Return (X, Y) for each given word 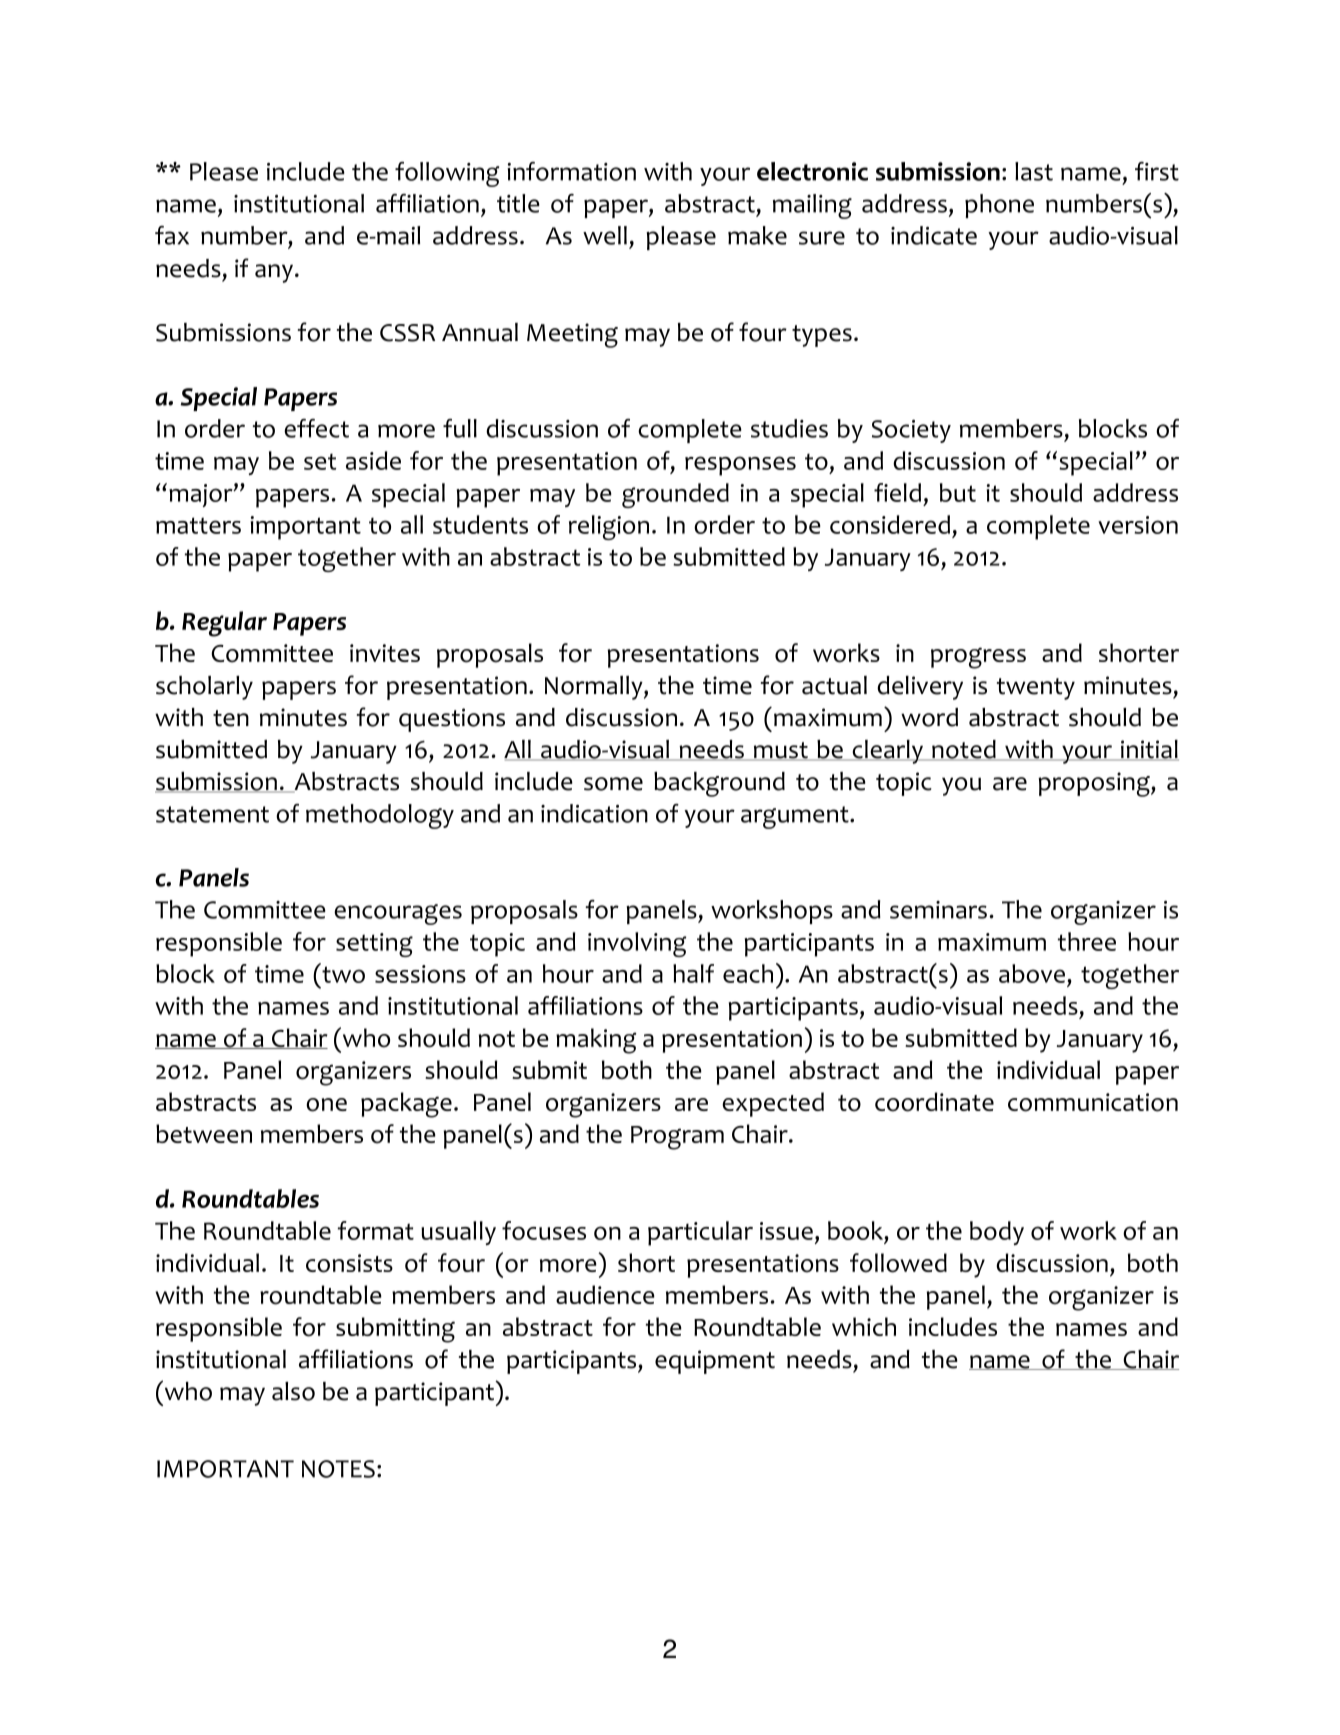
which (864, 1326)
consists (349, 1263)
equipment (715, 1362)
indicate (934, 235)
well (605, 235)
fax (172, 235)
